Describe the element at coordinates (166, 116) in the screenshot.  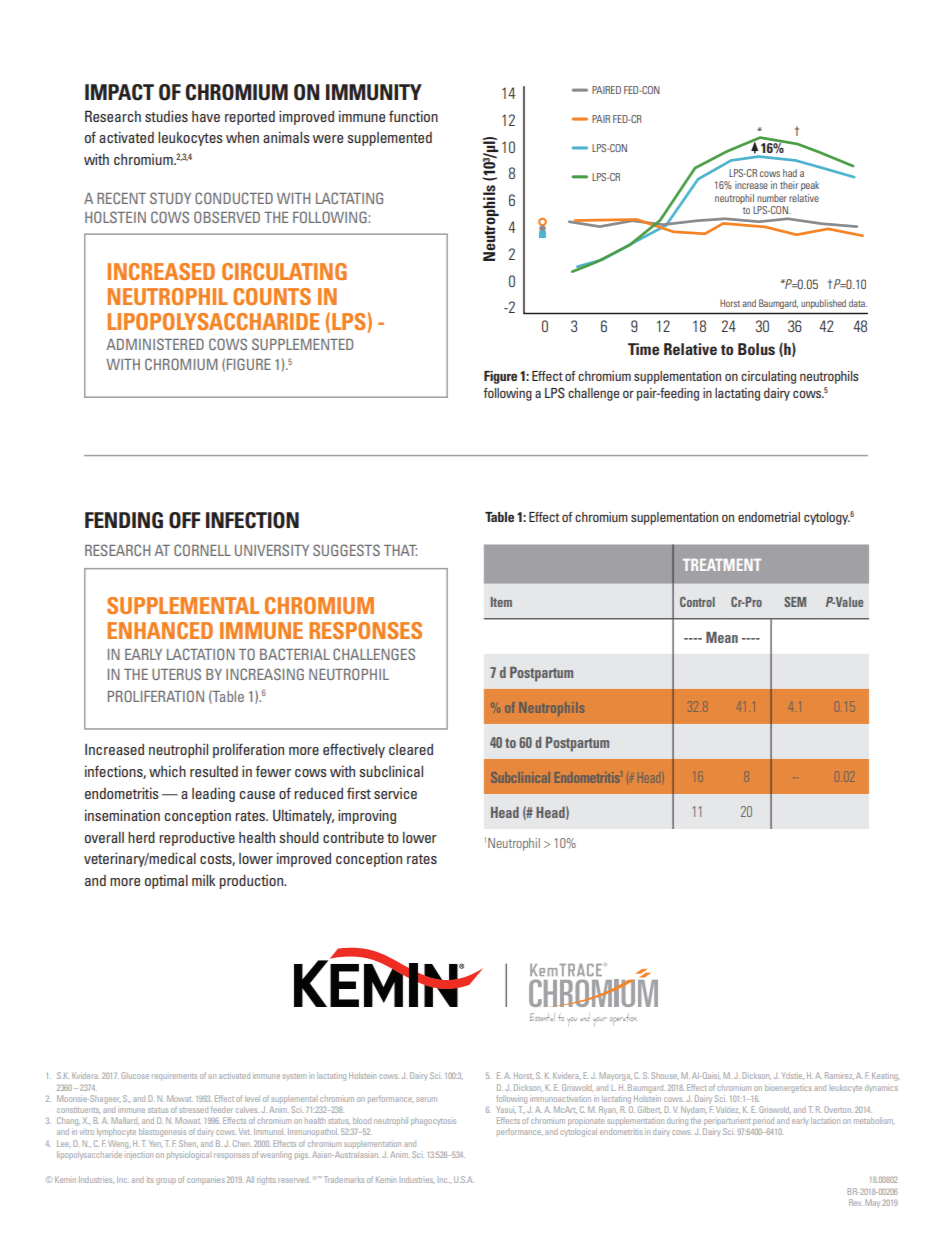
I see `studies` at that location.
